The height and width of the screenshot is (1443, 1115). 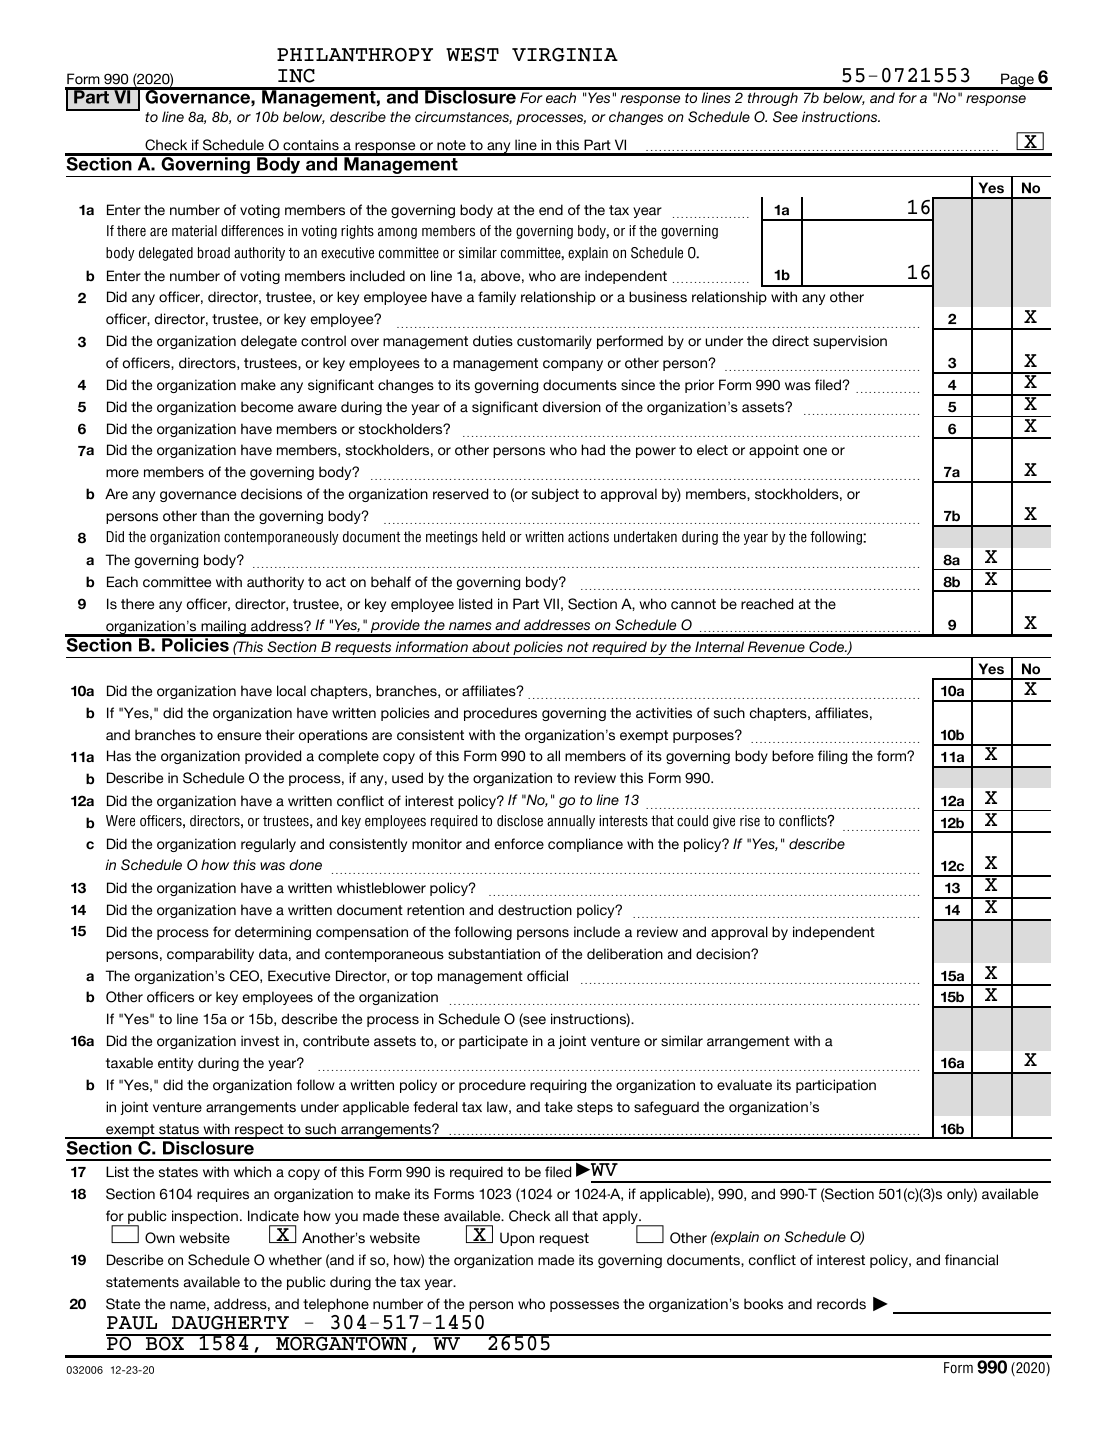 What do you see at coordinates (774, 451) in the screenshot?
I see `appoint` at bounding box center [774, 451].
